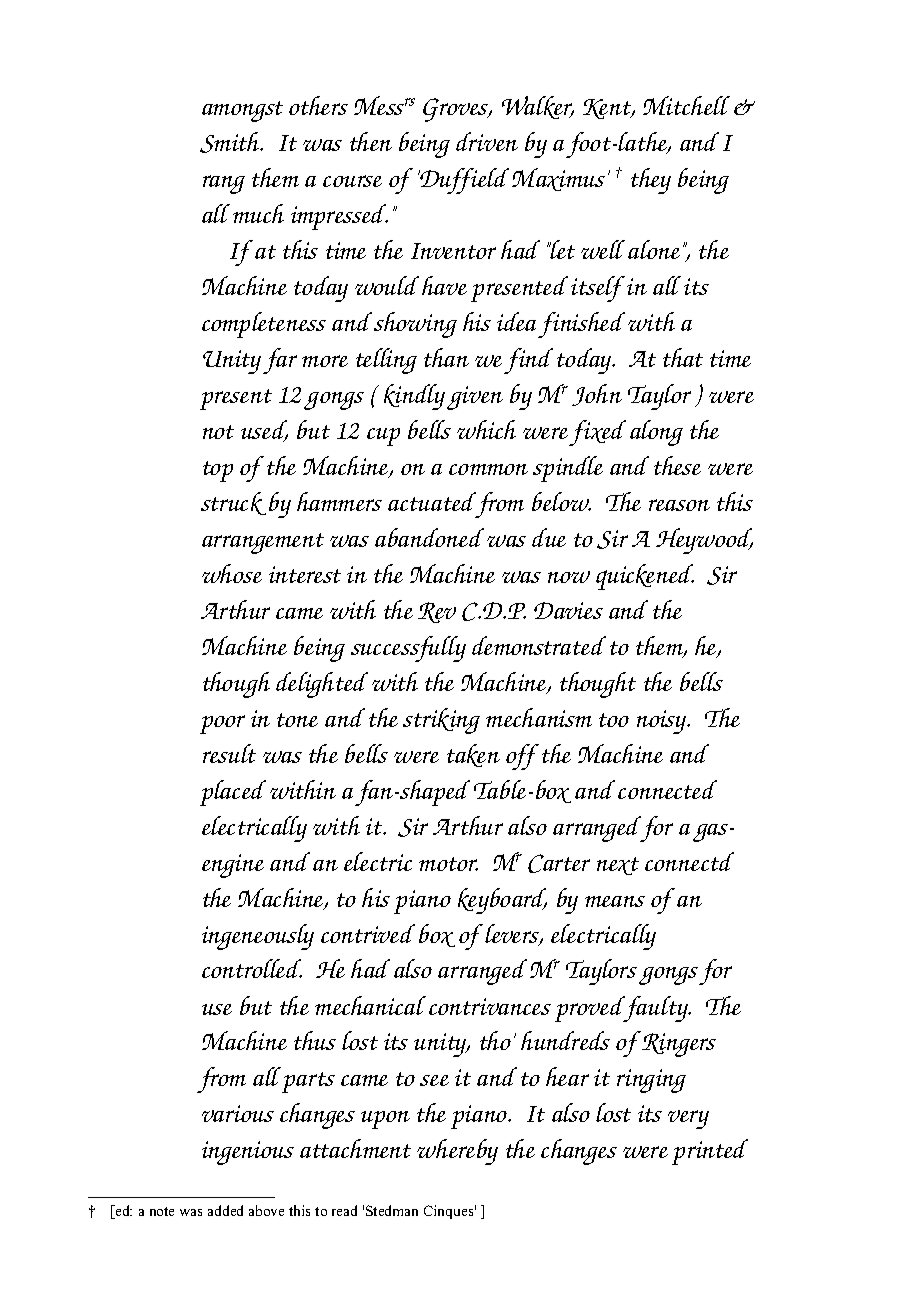  I want to click on added, so click(225, 1210).
